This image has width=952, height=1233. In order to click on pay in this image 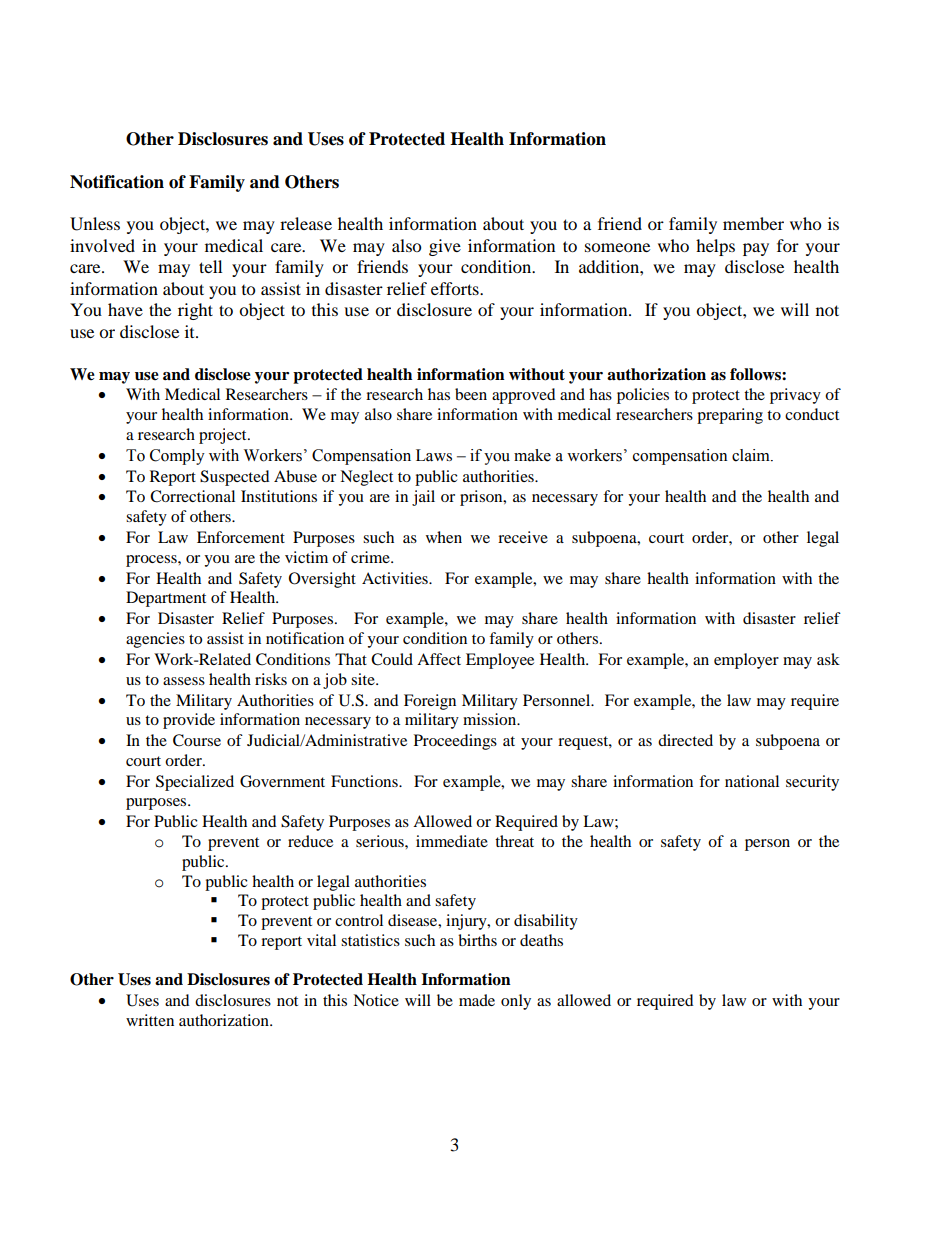, I will do `click(756, 249)`.
